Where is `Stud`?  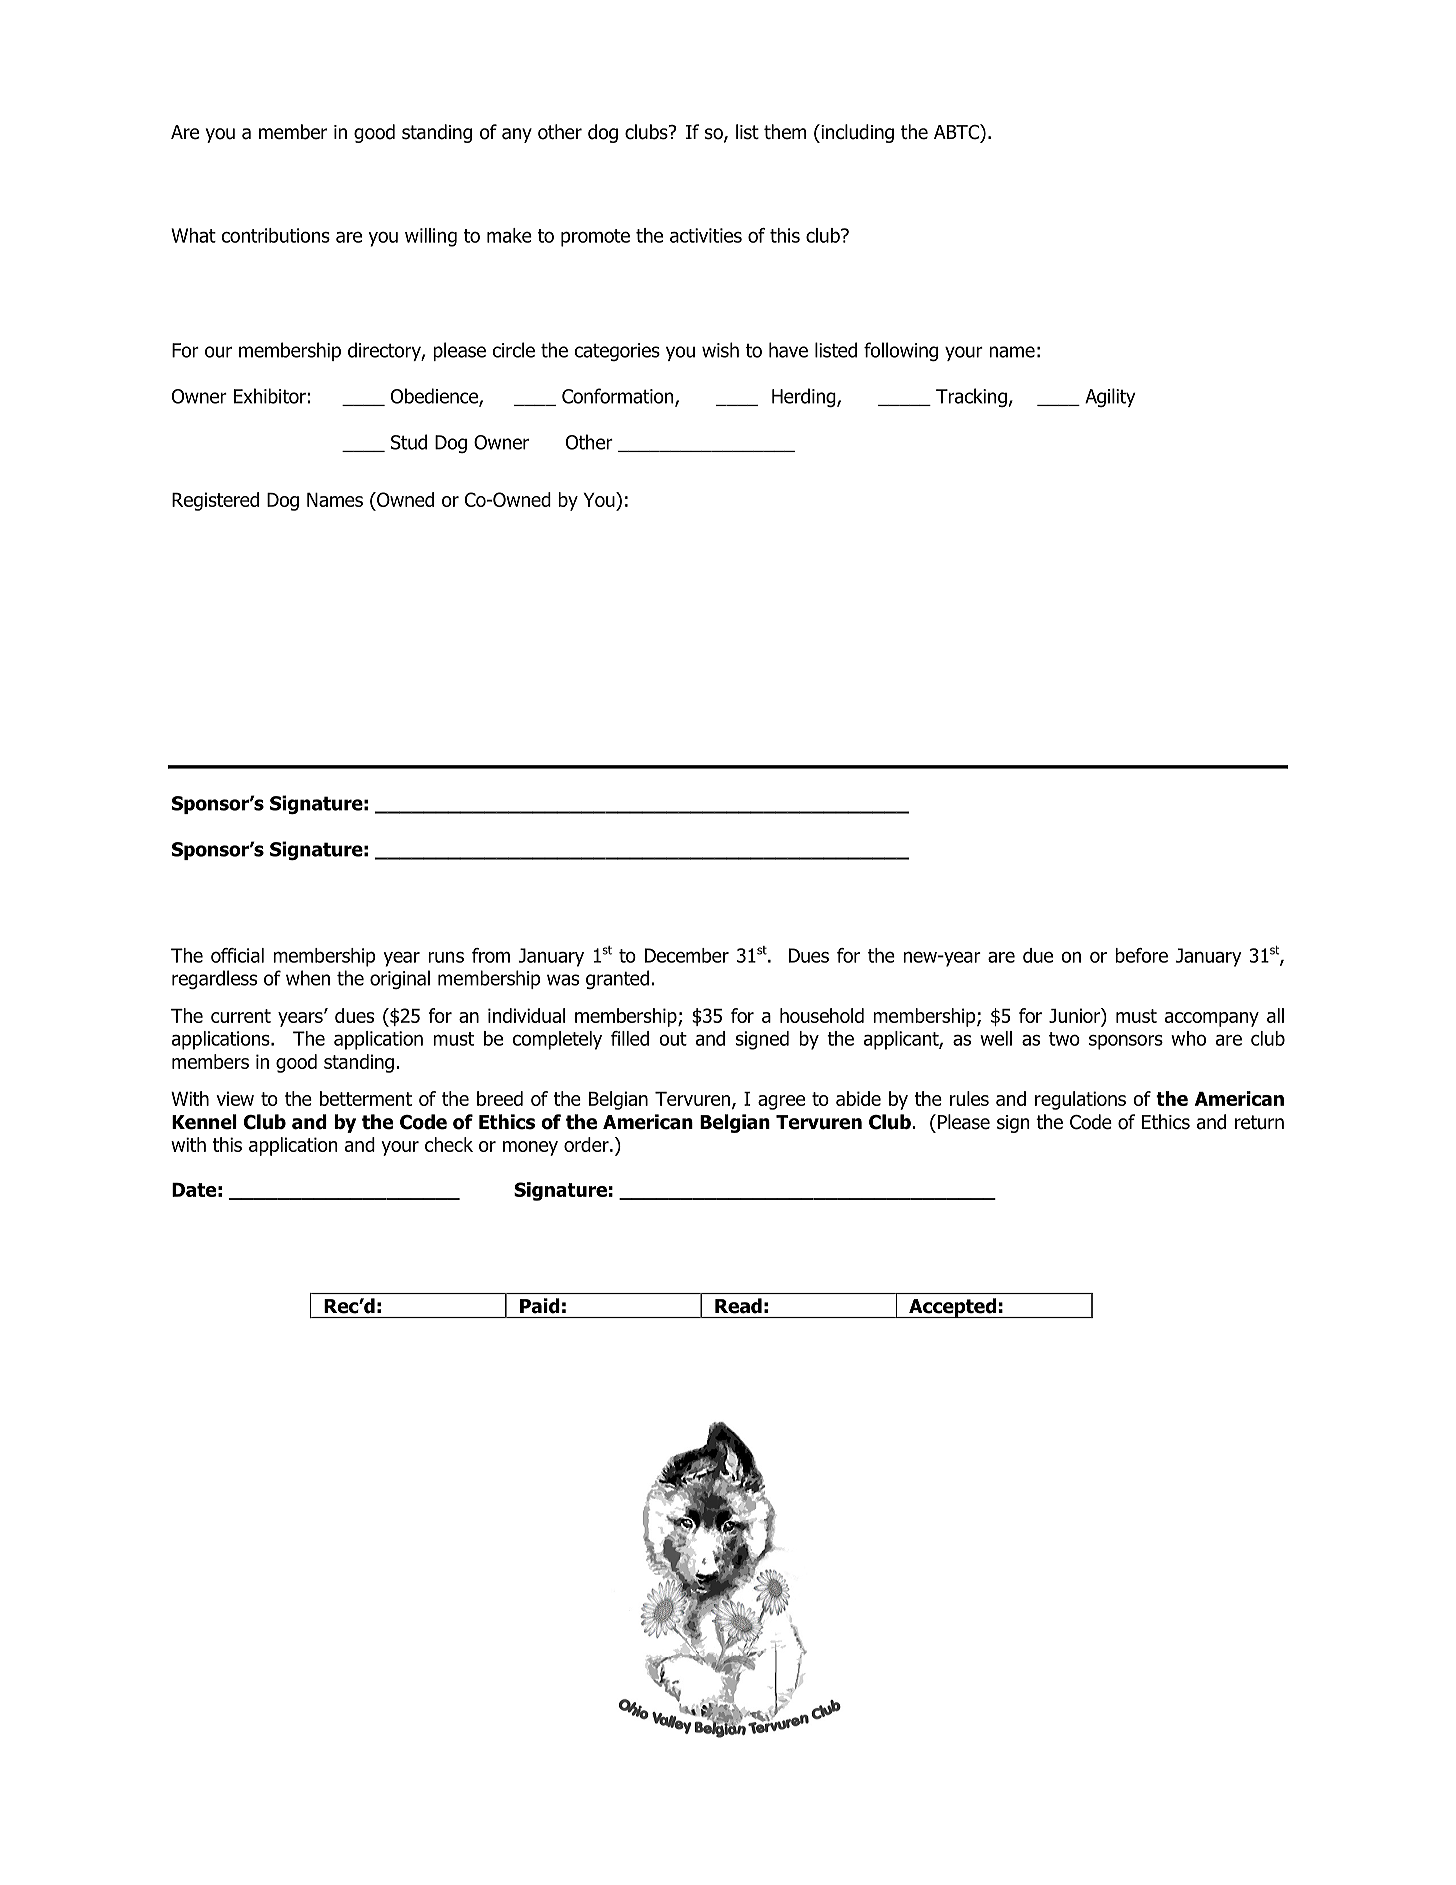
Stud is located at coordinates (409, 442).
